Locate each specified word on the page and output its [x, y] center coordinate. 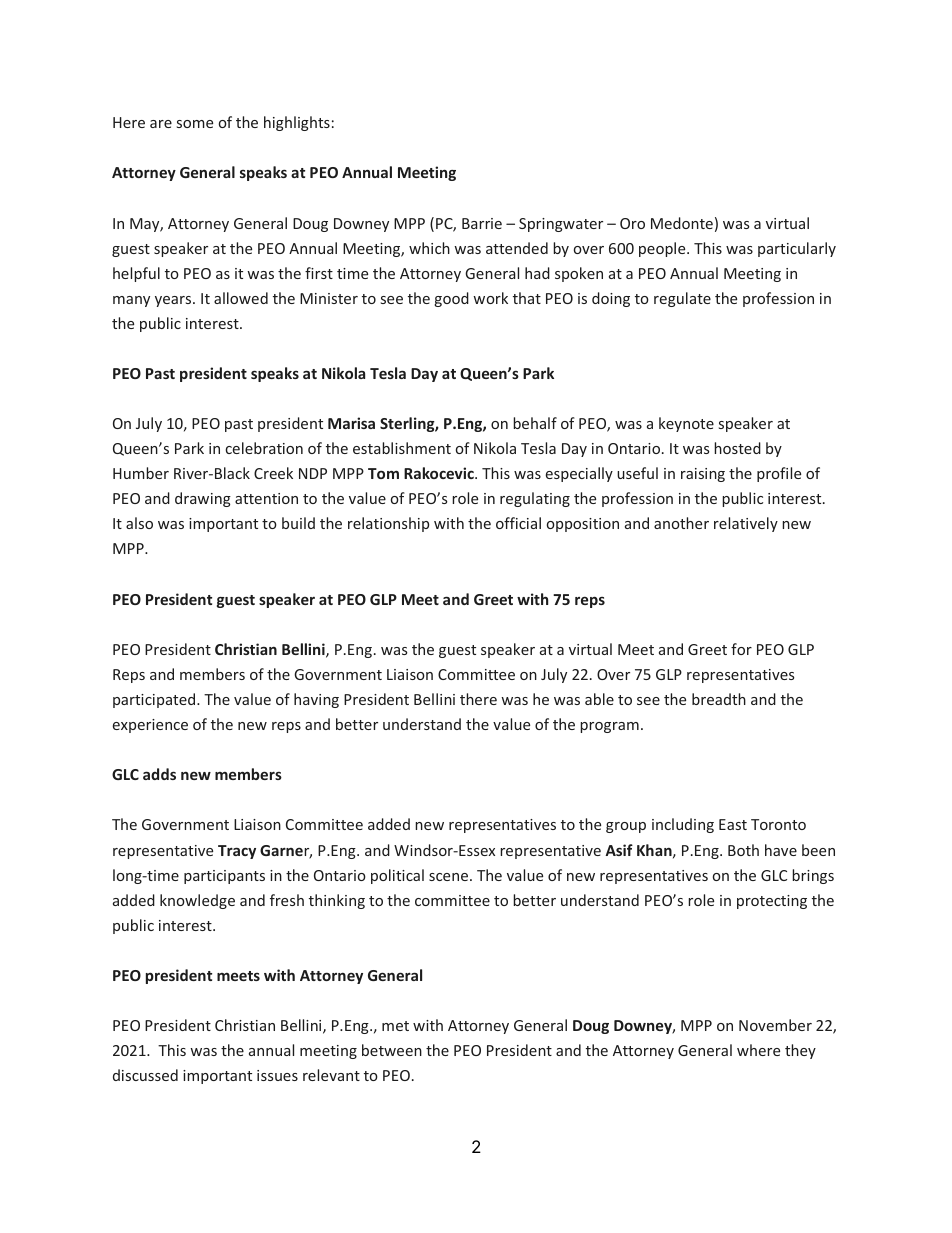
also [139, 523]
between [392, 1050]
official [518, 523]
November [775, 1025]
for [741, 649]
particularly [797, 249]
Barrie [482, 223]
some [195, 124]
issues [277, 1075]
